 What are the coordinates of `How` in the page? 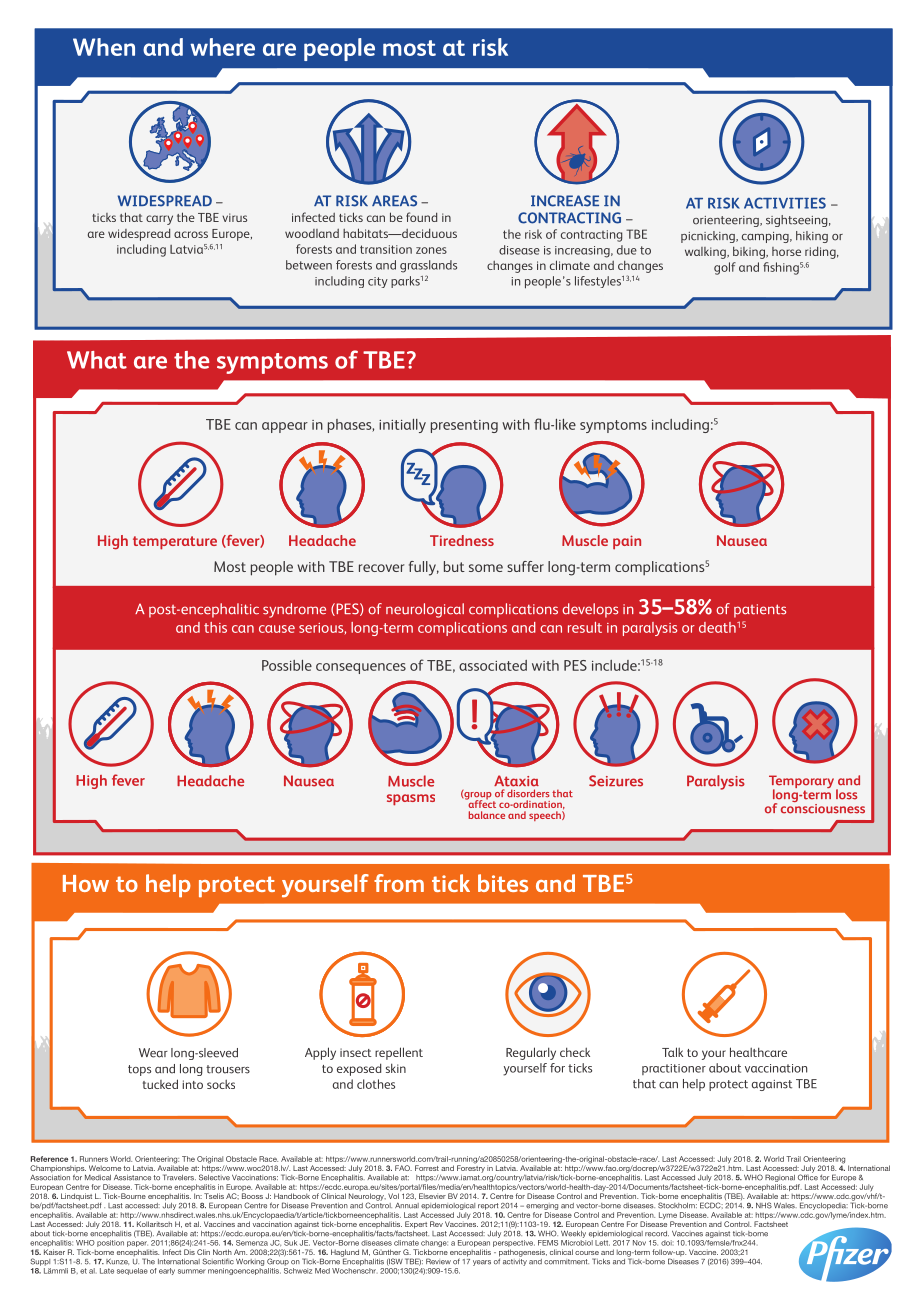 It's located at (86, 883).
